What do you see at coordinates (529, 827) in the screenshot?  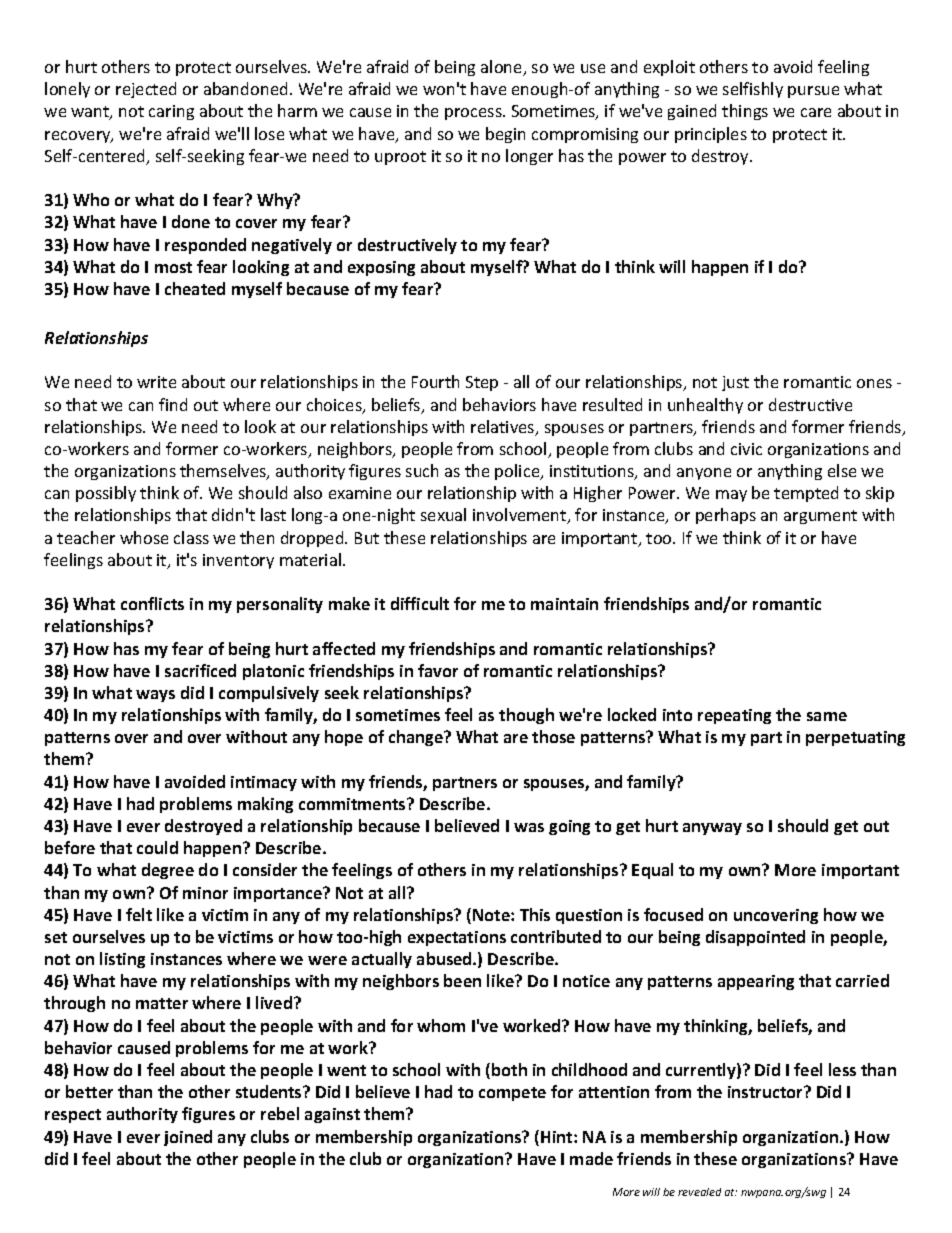 I see `was` at bounding box center [529, 827].
